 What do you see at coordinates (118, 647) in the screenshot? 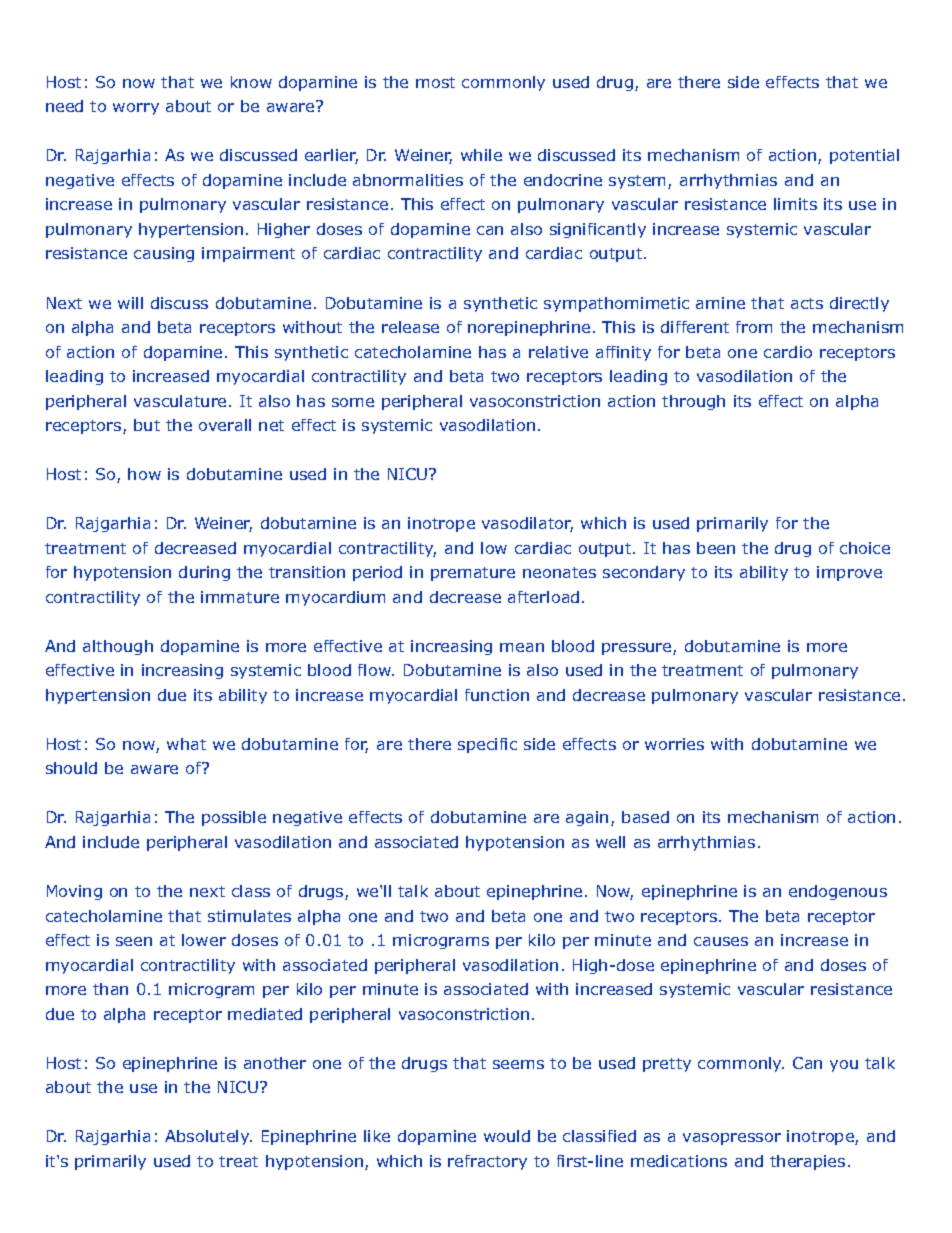
I see `although` at bounding box center [118, 647].
